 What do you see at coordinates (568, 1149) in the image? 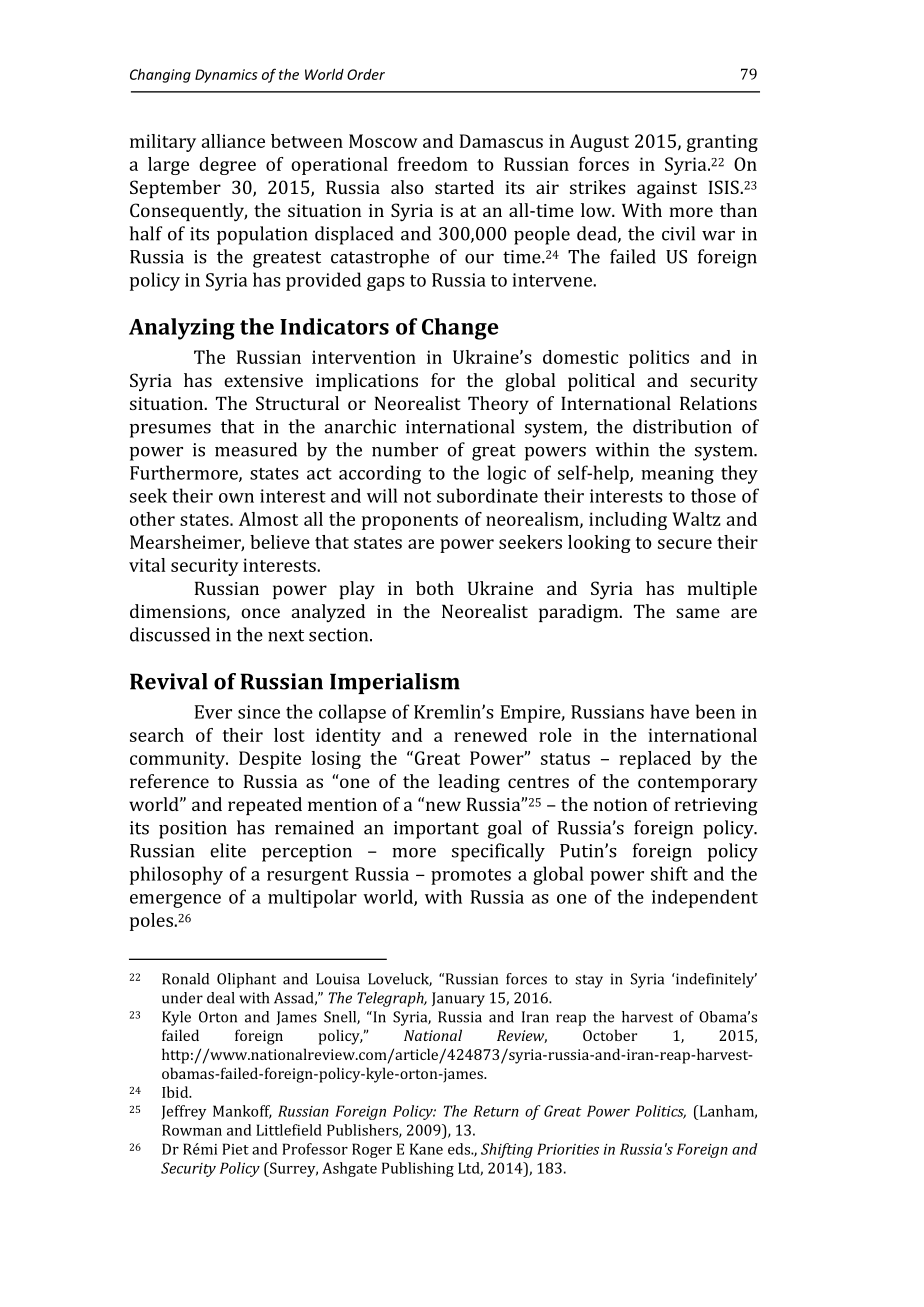
I see `Priorities` at bounding box center [568, 1149].
